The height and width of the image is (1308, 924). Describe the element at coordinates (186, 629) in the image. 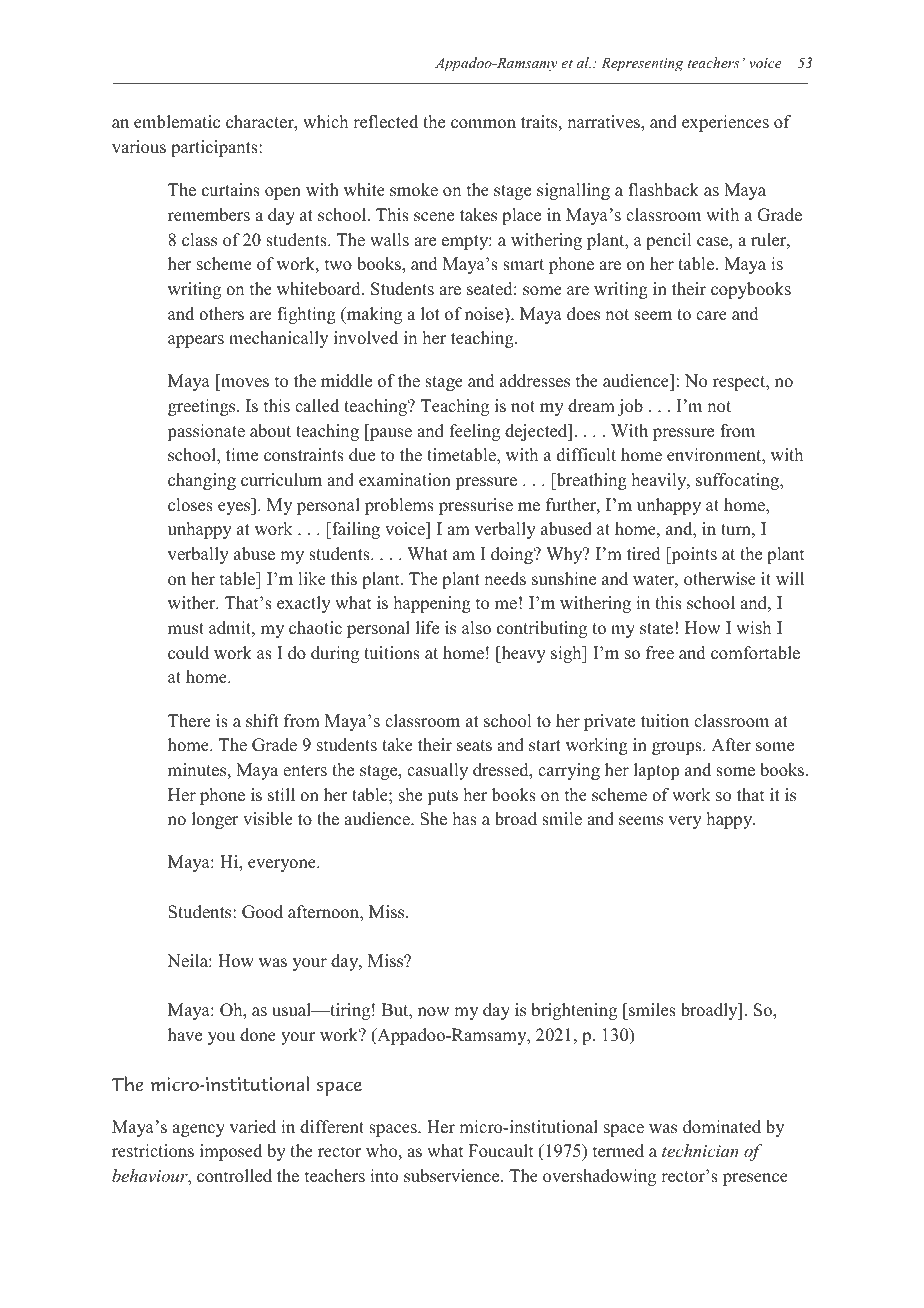

I see `must` at that location.
